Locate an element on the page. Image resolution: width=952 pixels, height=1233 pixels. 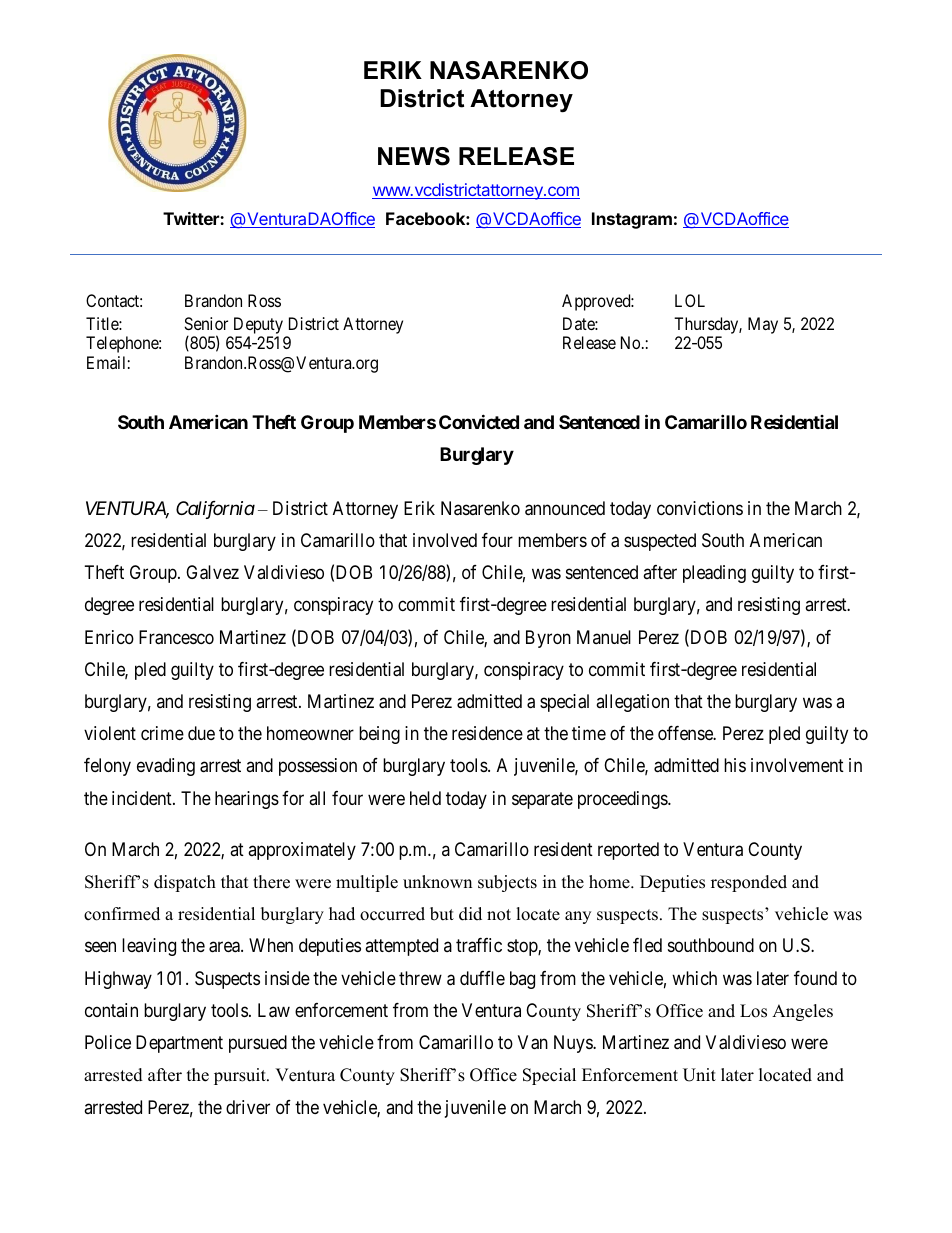
convictions is located at coordinates (700, 508).
